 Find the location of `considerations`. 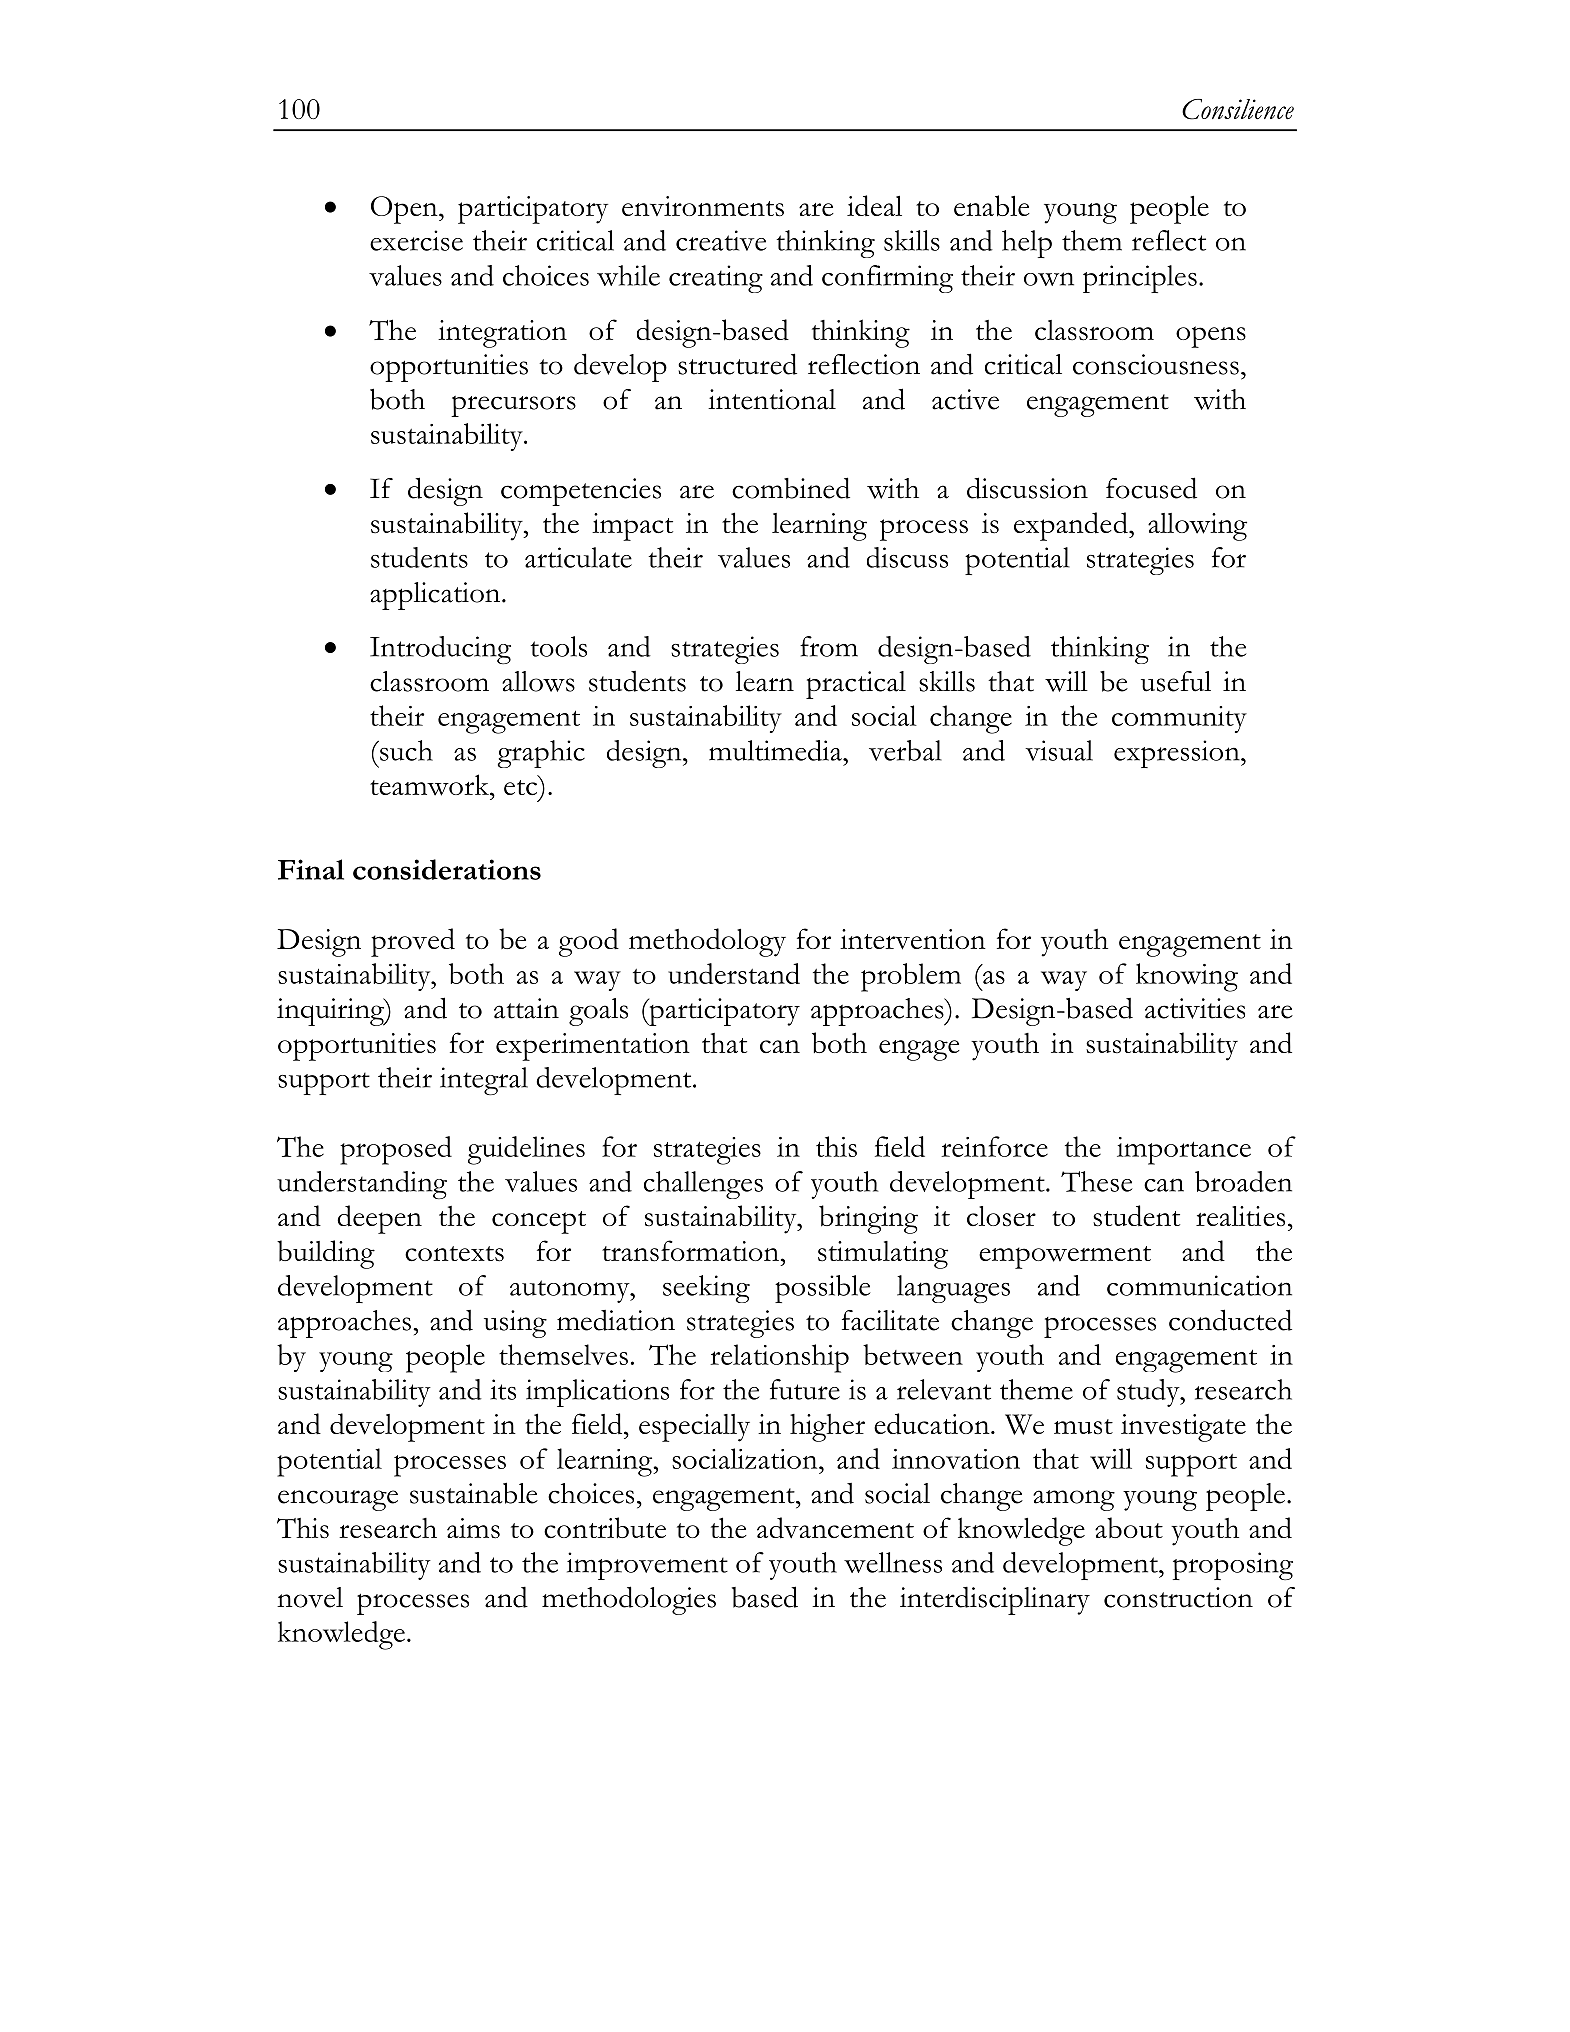

considerations is located at coordinates (447, 869).
